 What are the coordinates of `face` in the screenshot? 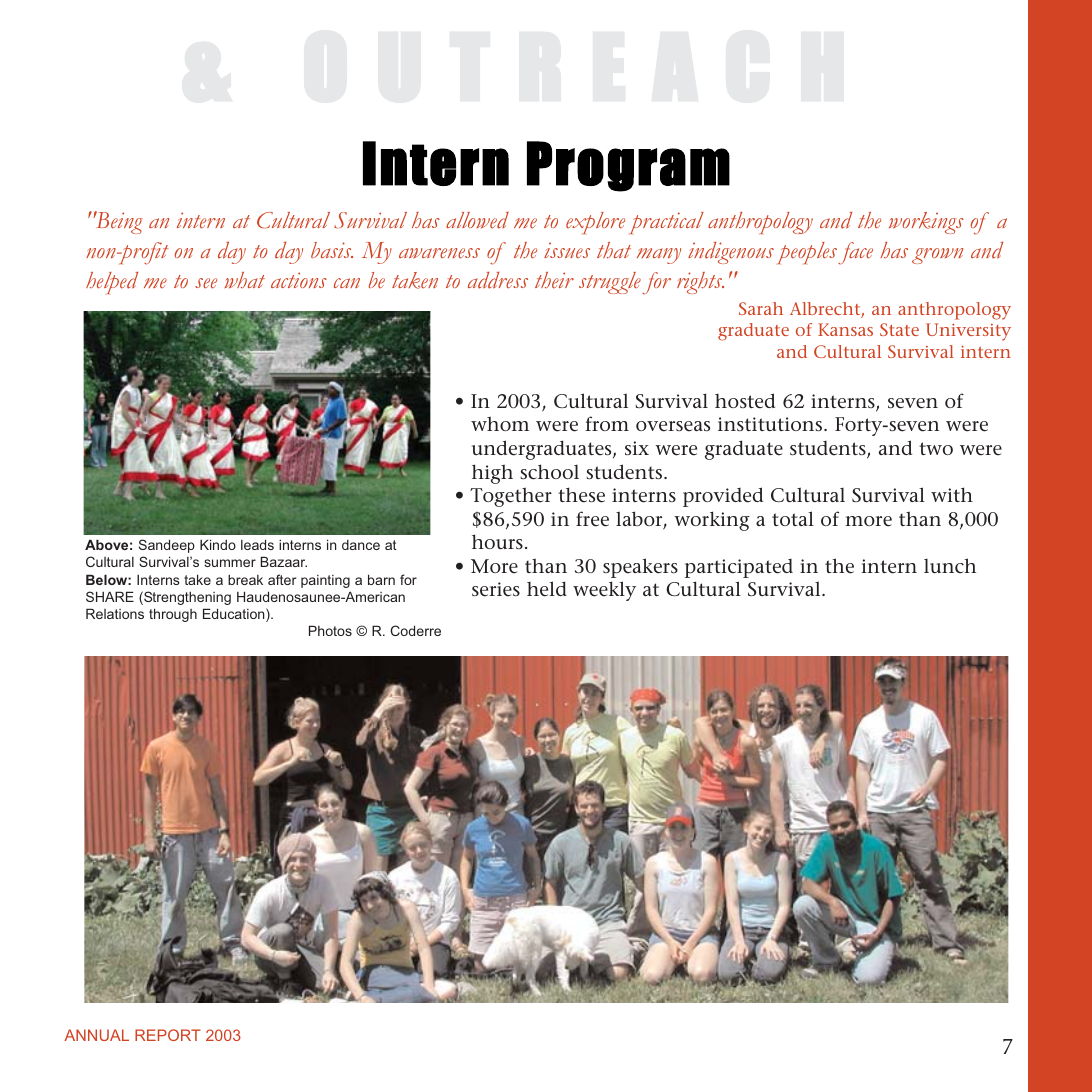 It's located at (855, 253).
